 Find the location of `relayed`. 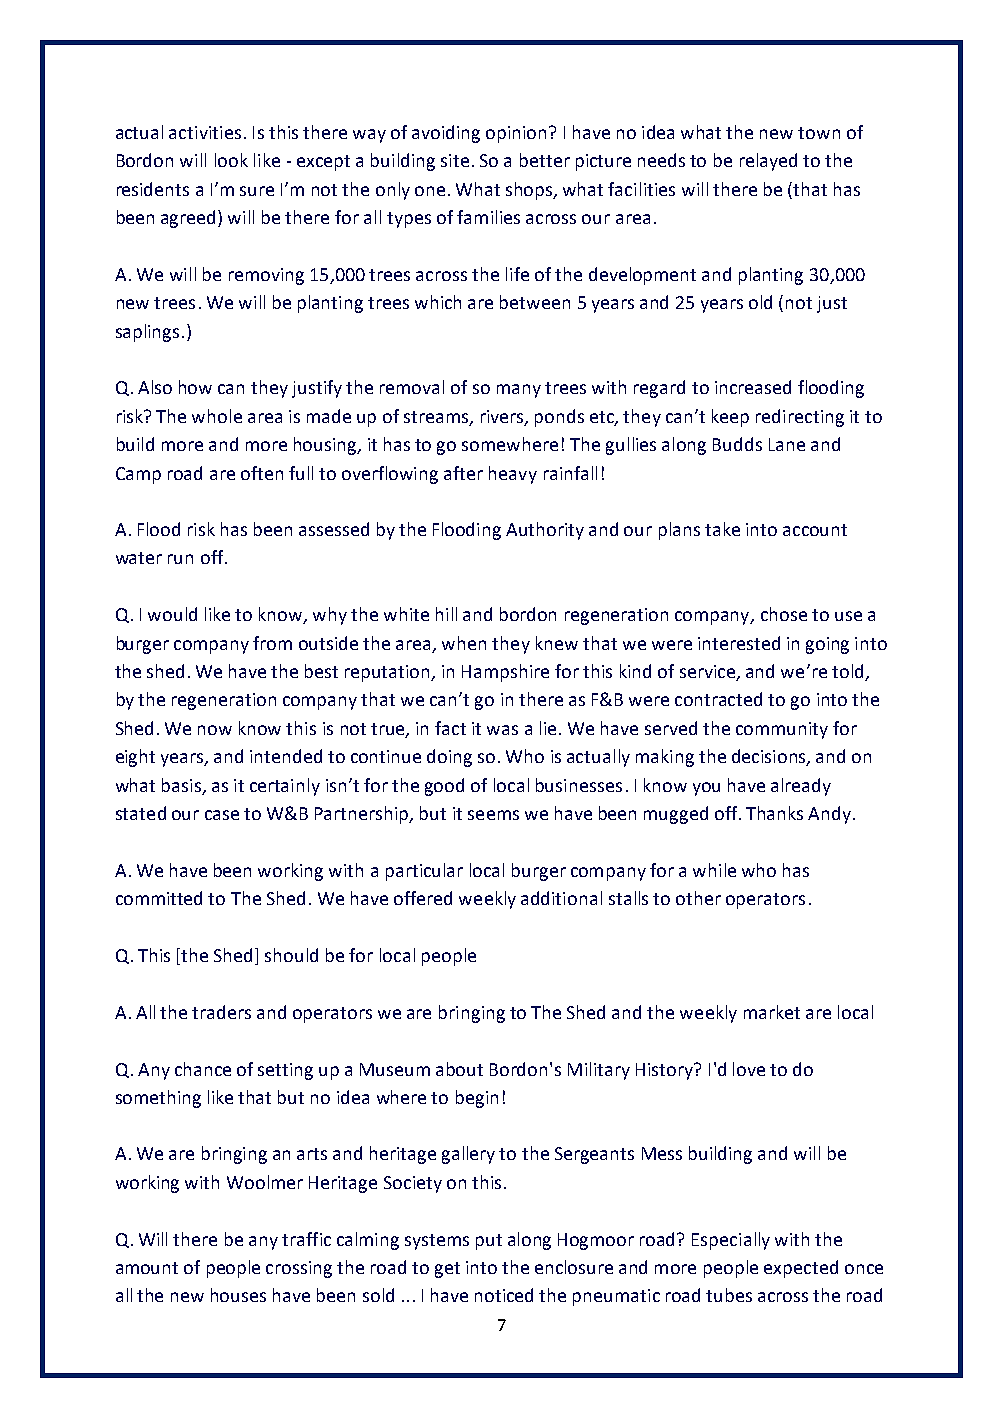

relayed is located at coordinates (768, 162).
